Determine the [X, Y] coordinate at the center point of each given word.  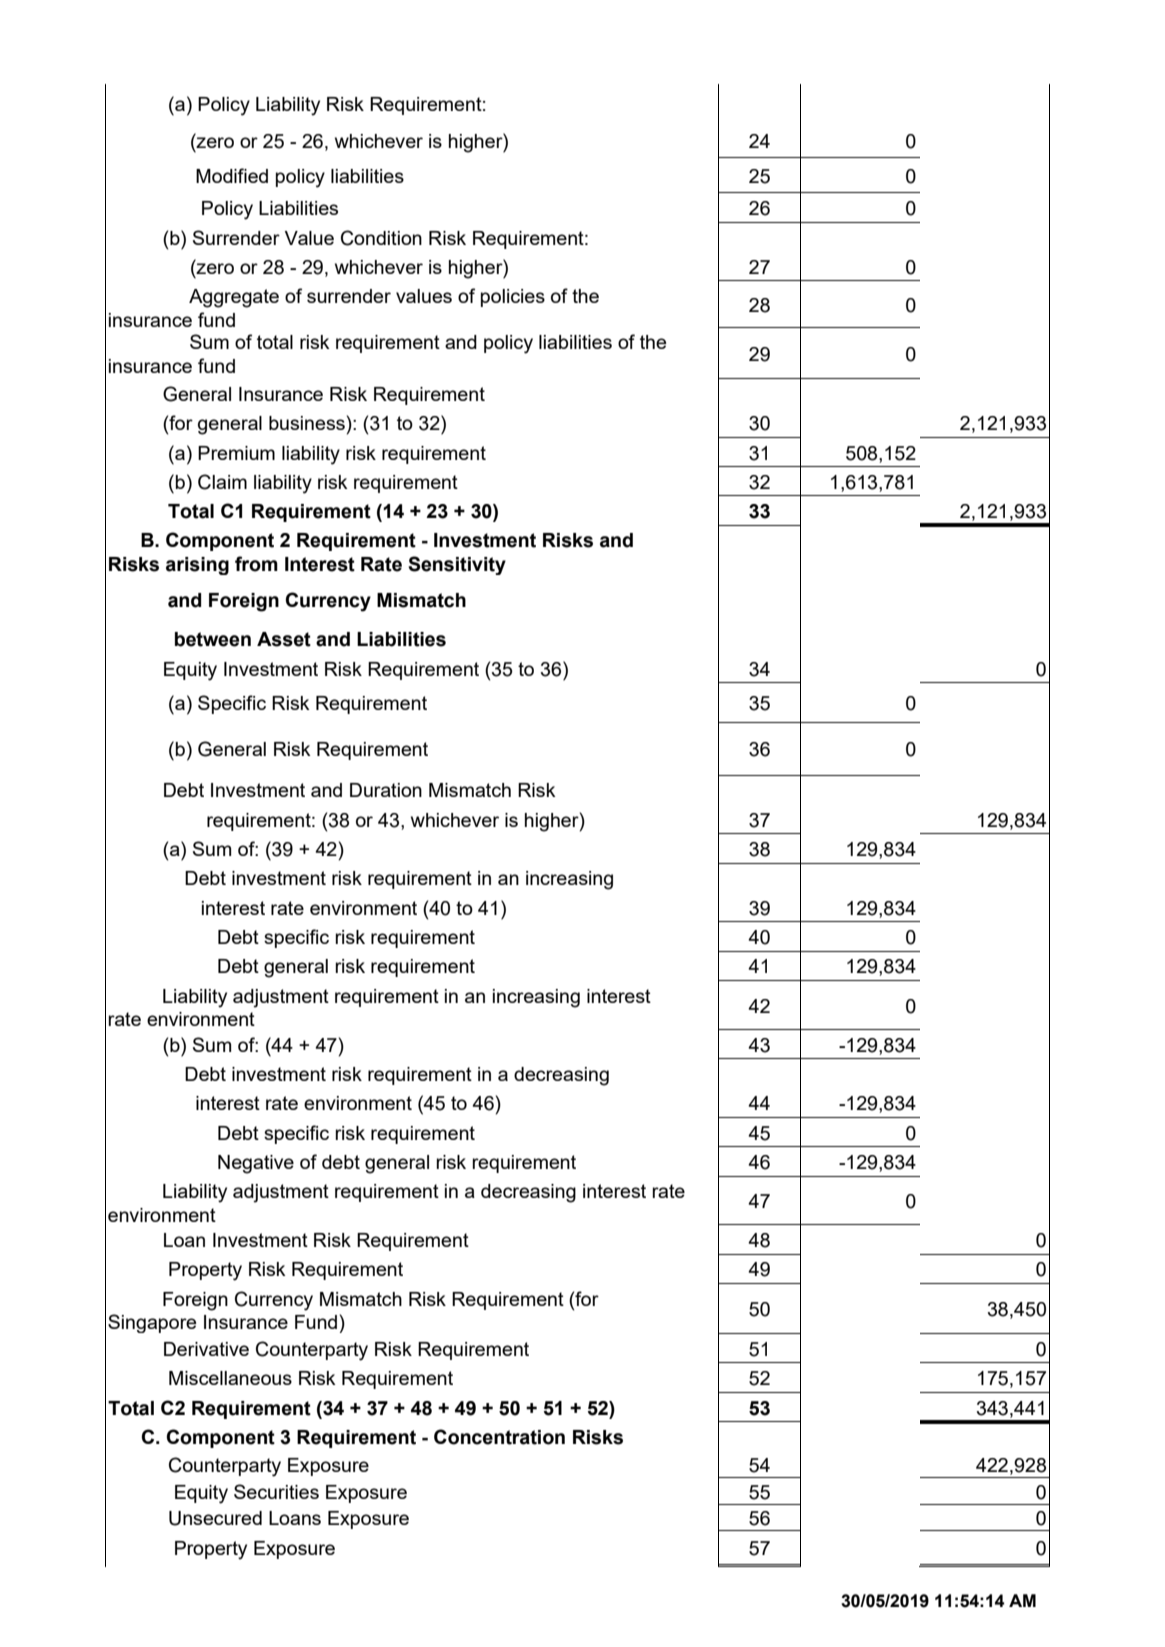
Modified [232, 175]
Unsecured [215, 1518]
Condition [381, 238]
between [213, 639]
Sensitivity [457, 565]
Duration [386, 790]
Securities [276, 1491]
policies [513, 298]
